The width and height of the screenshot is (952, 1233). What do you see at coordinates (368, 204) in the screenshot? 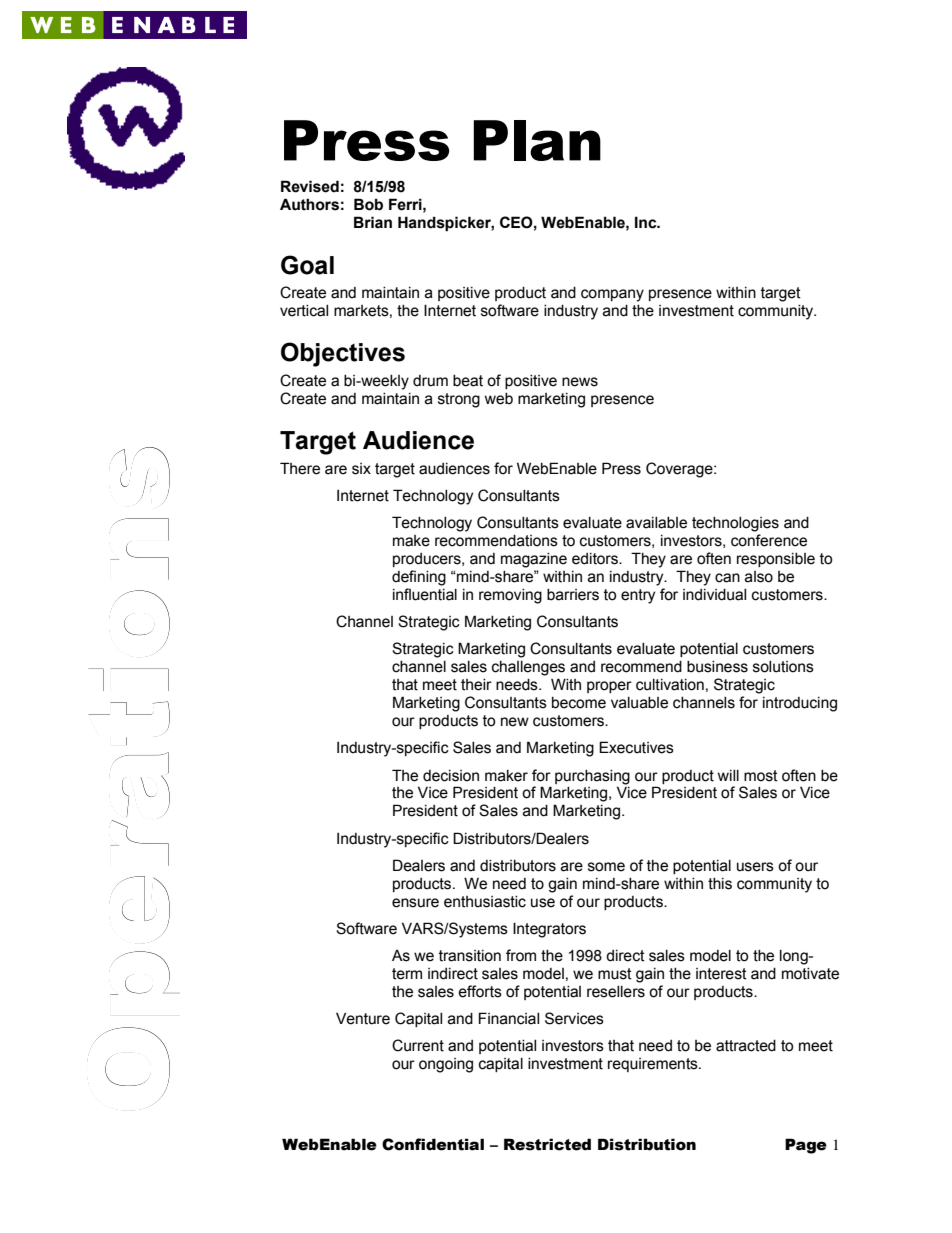
I see `Bob` at bounding box center [368, 204].
